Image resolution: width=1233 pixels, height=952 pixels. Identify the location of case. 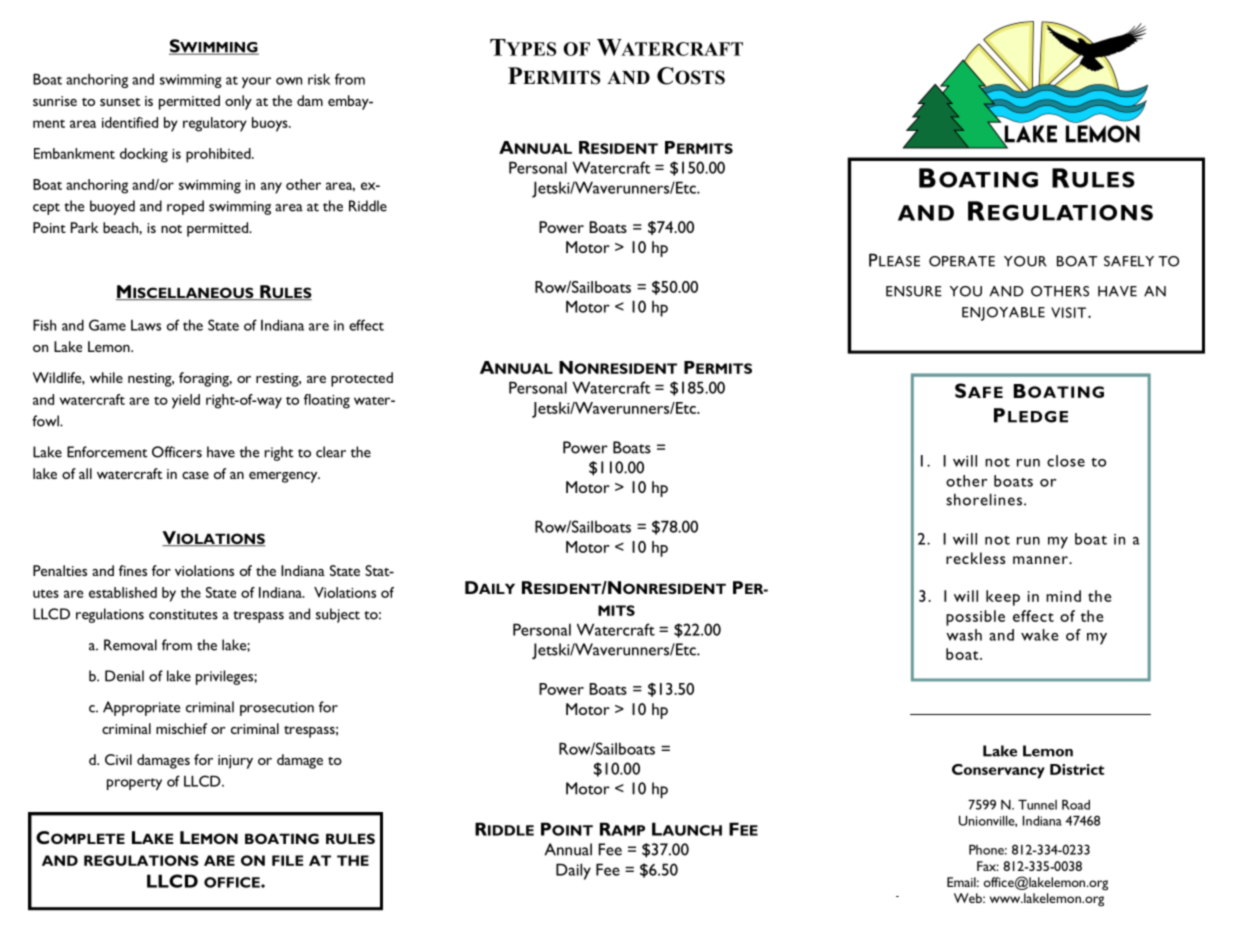
(195, 475).
